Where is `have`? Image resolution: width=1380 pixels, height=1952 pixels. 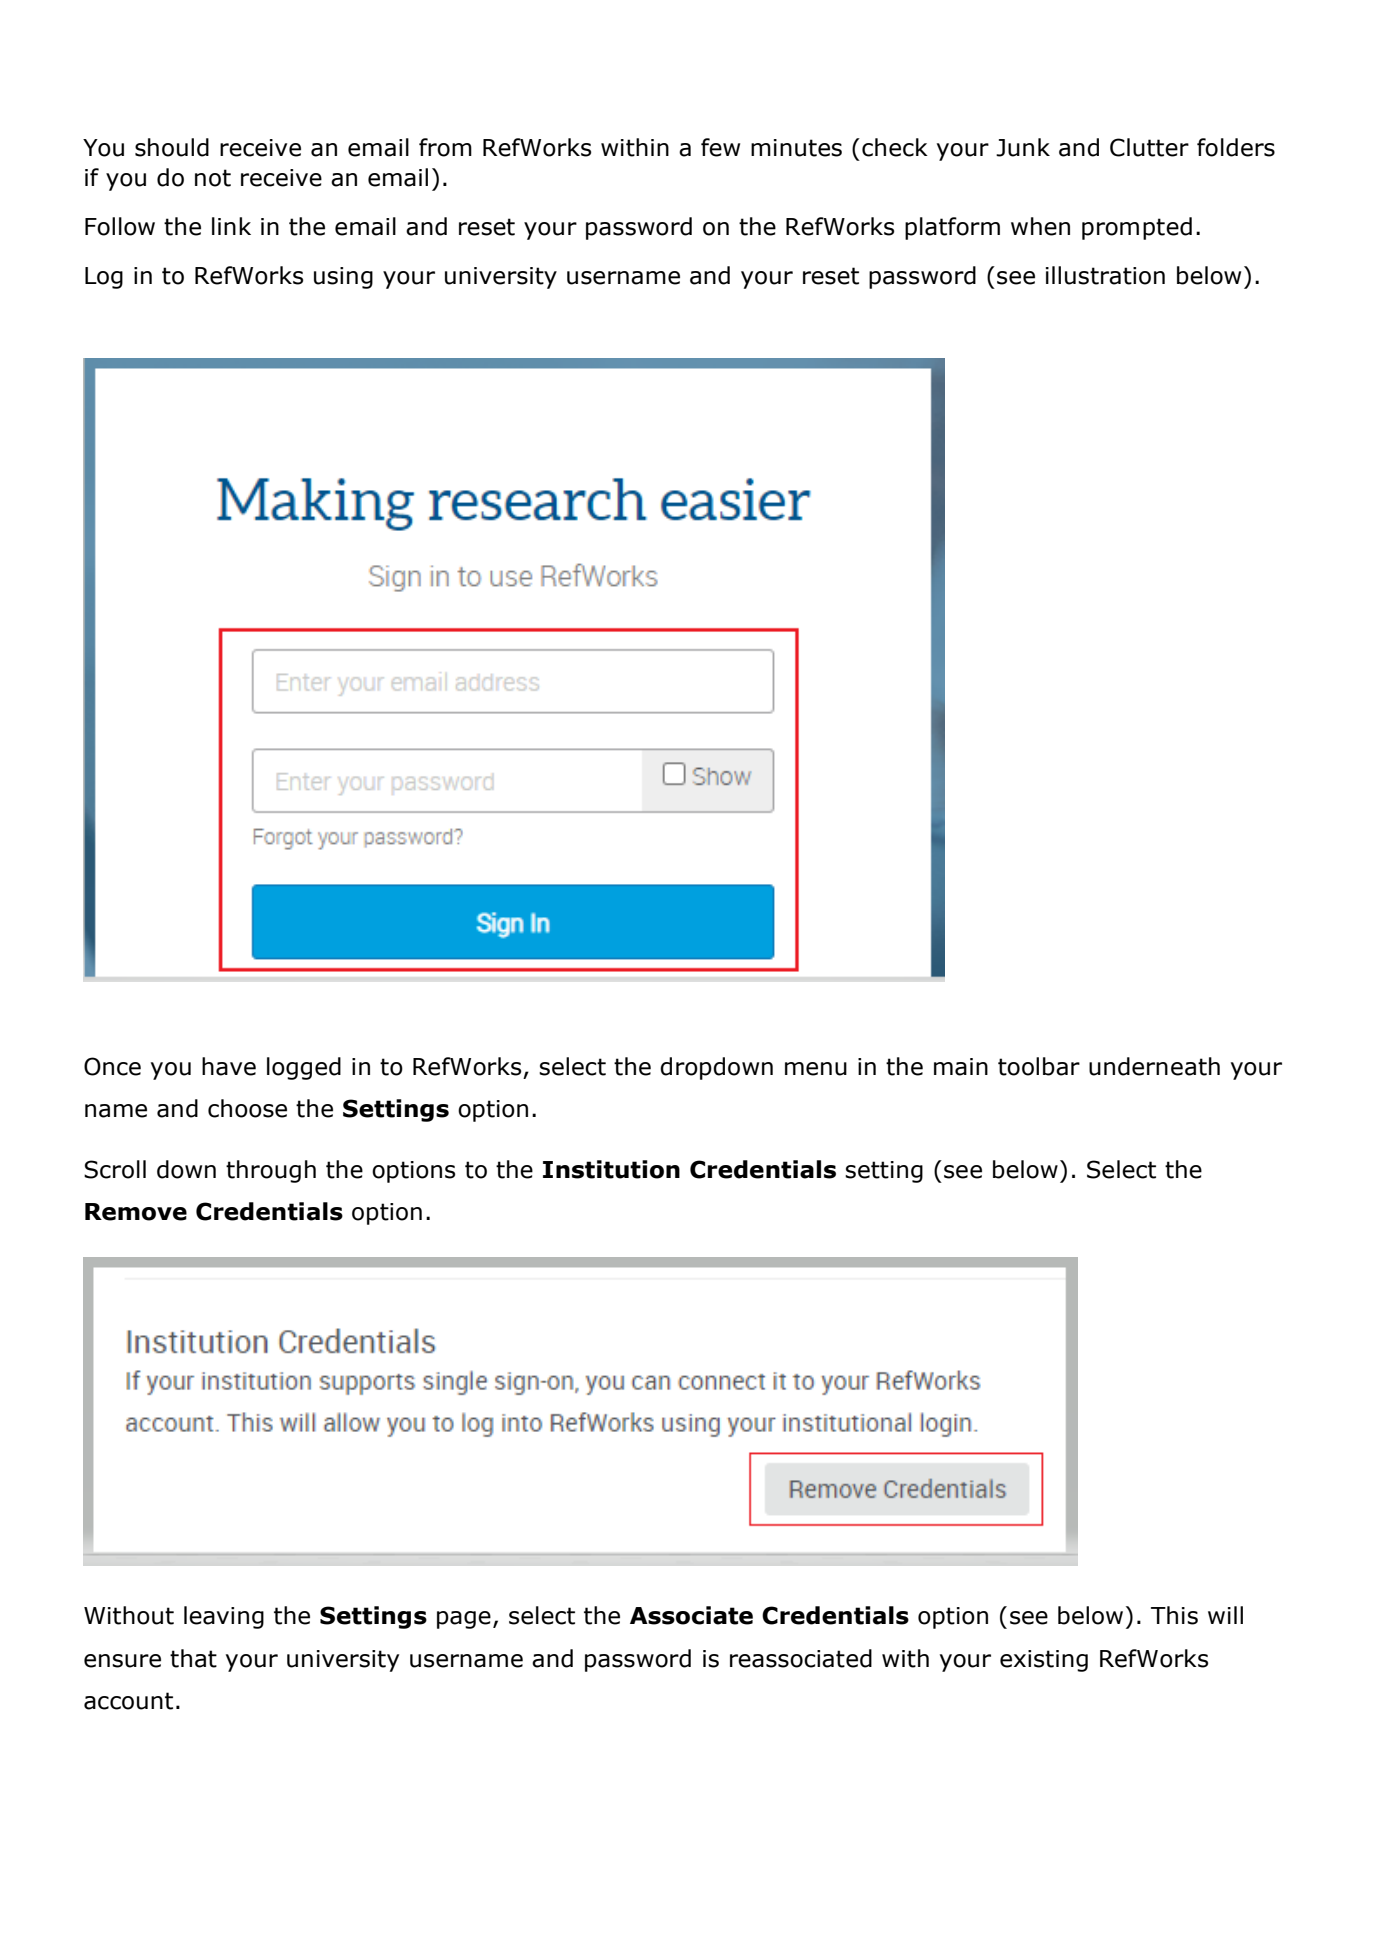
have is located at coordinates (229, 1066).
